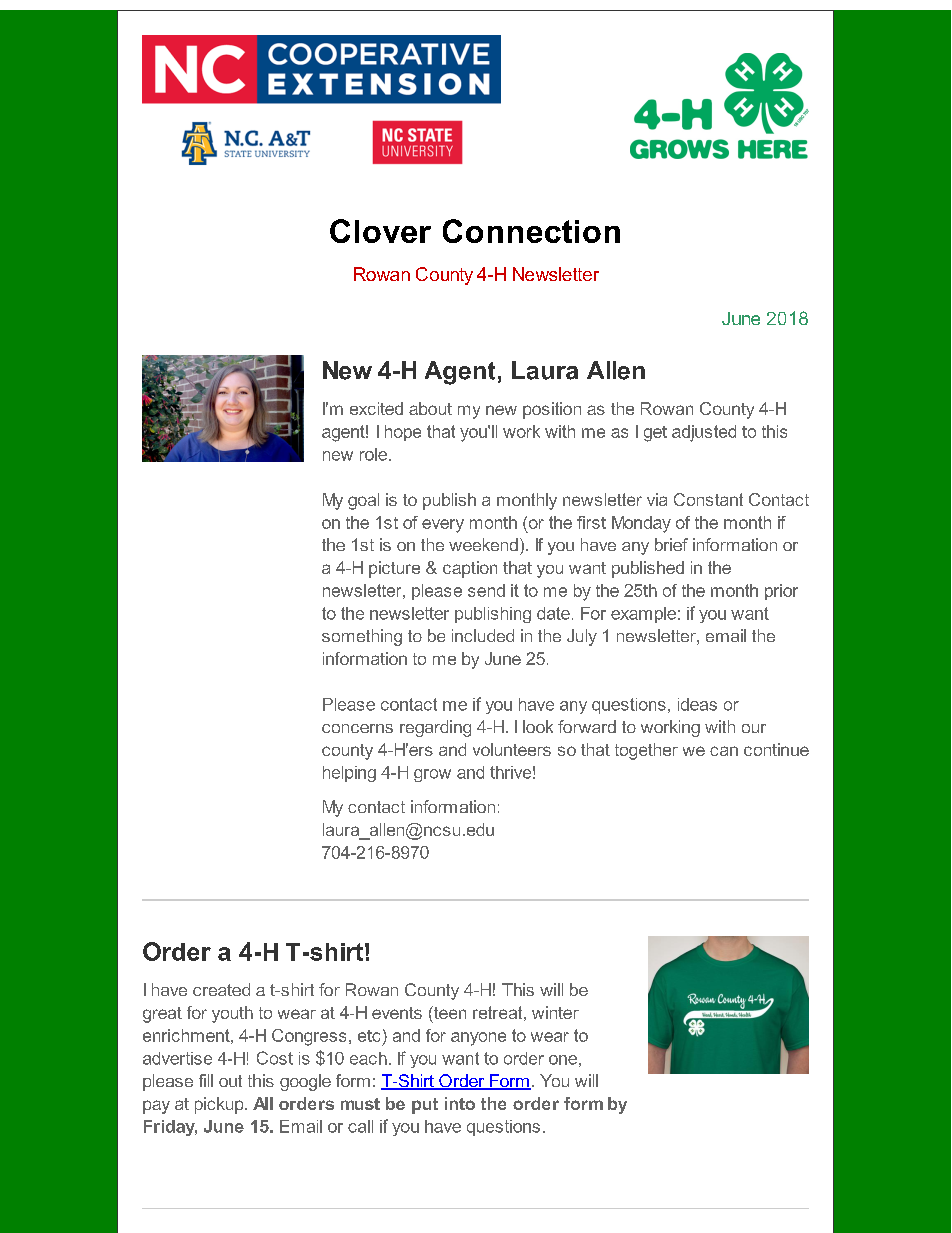 This page has width=952, height=1233. What do you see at coordinates (671, 544) in the page?
I see `brief` at bounding box center [671, 544].
